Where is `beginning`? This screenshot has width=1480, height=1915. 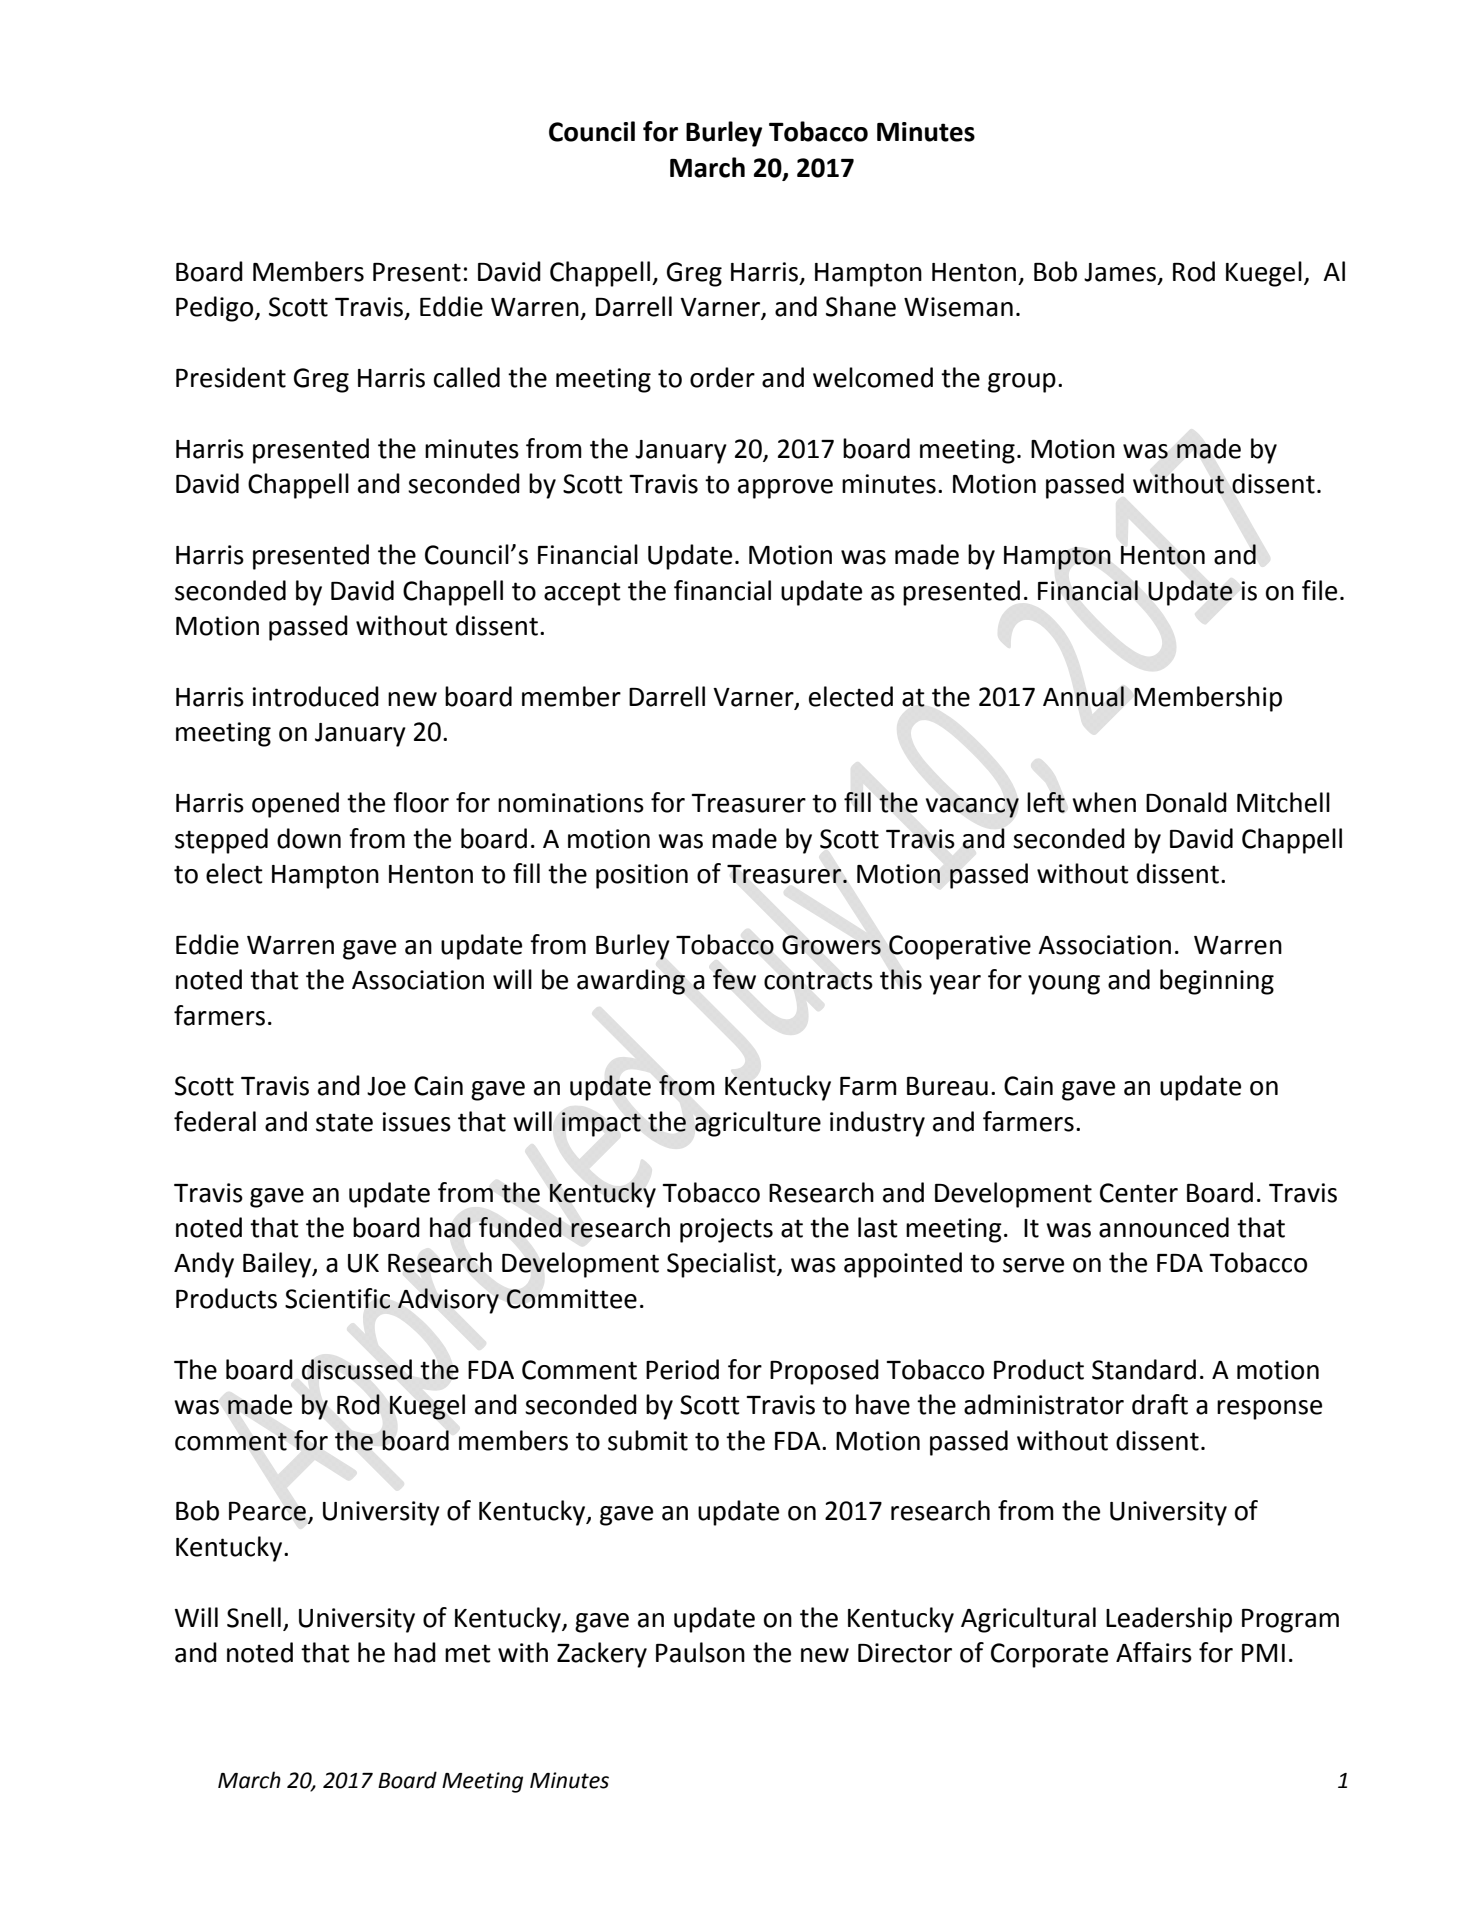
beginning is located at coordinates (1217, 982).
